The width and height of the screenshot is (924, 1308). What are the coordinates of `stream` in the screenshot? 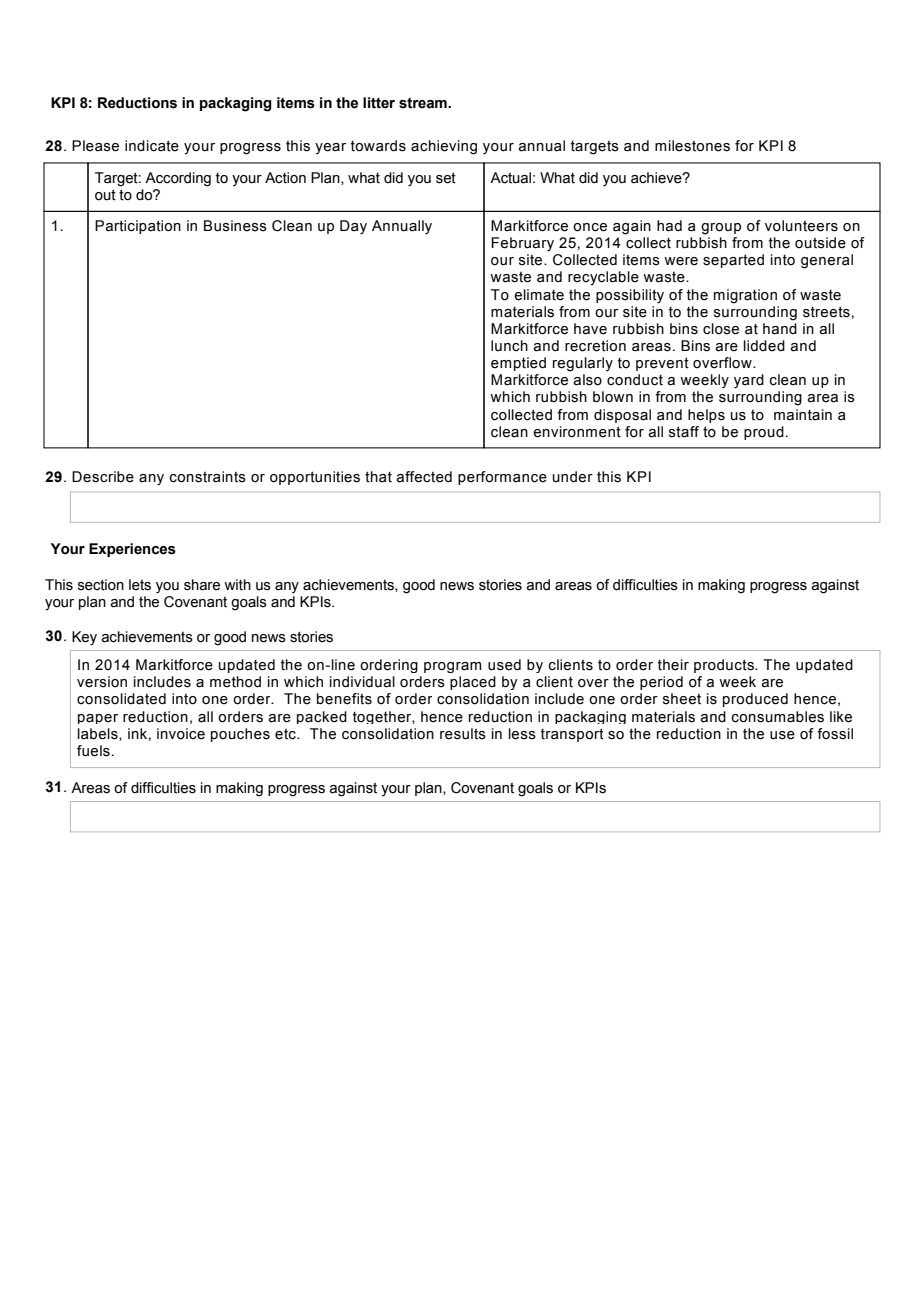 It's located at (424, 103).
